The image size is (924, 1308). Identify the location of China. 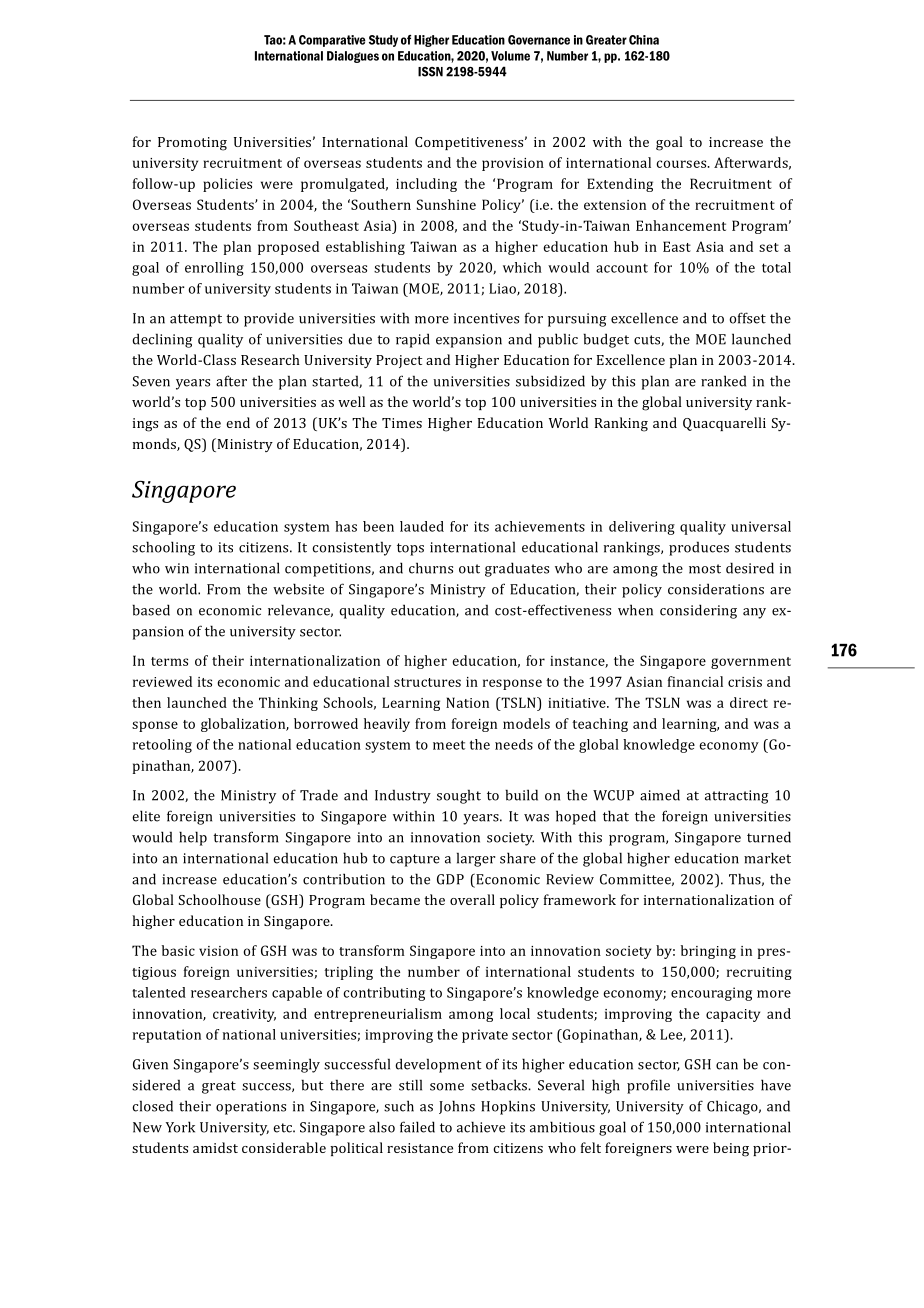
(644, 40).
